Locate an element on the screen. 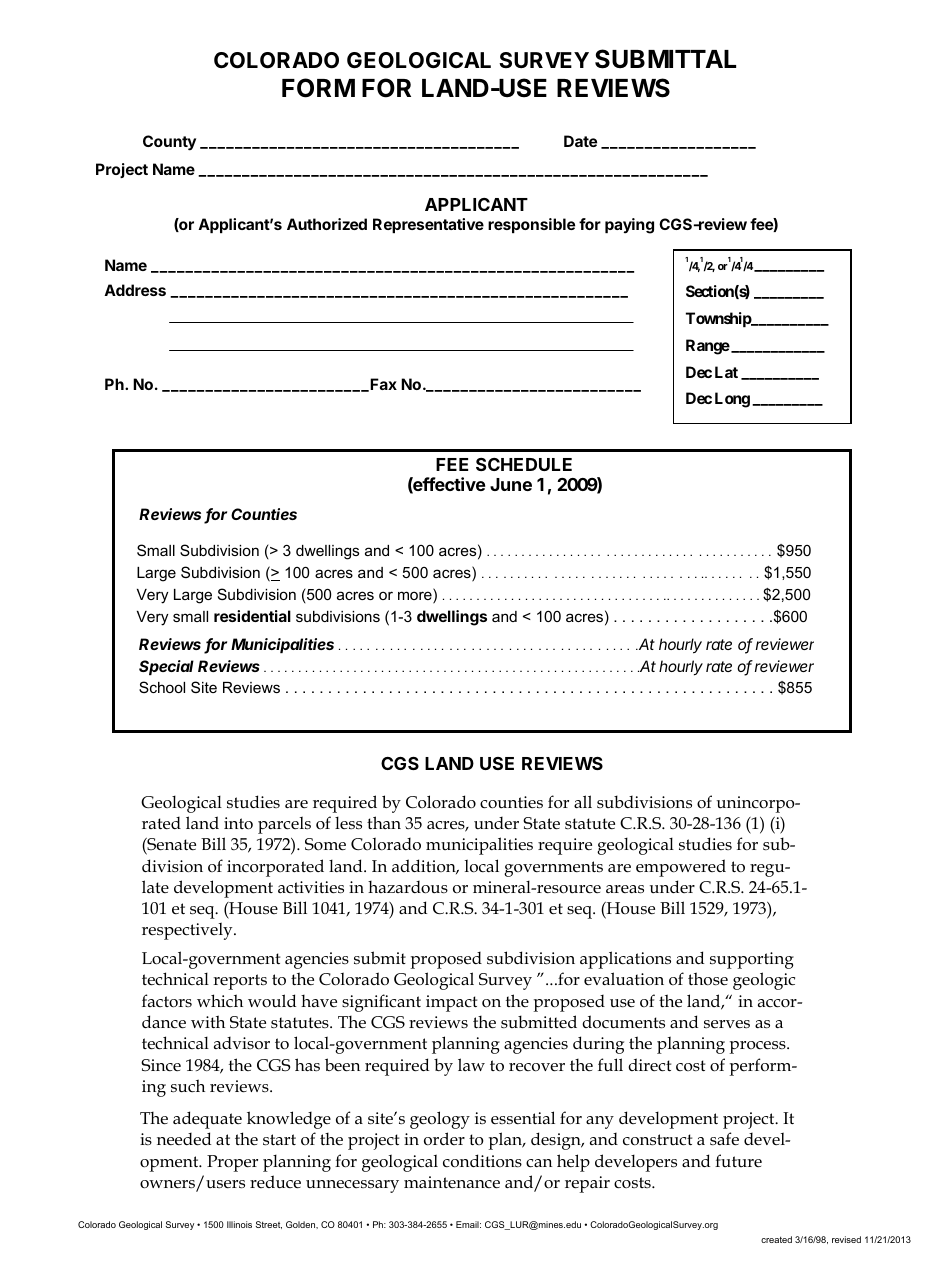  empowered is located at coordinates (681, 868).
